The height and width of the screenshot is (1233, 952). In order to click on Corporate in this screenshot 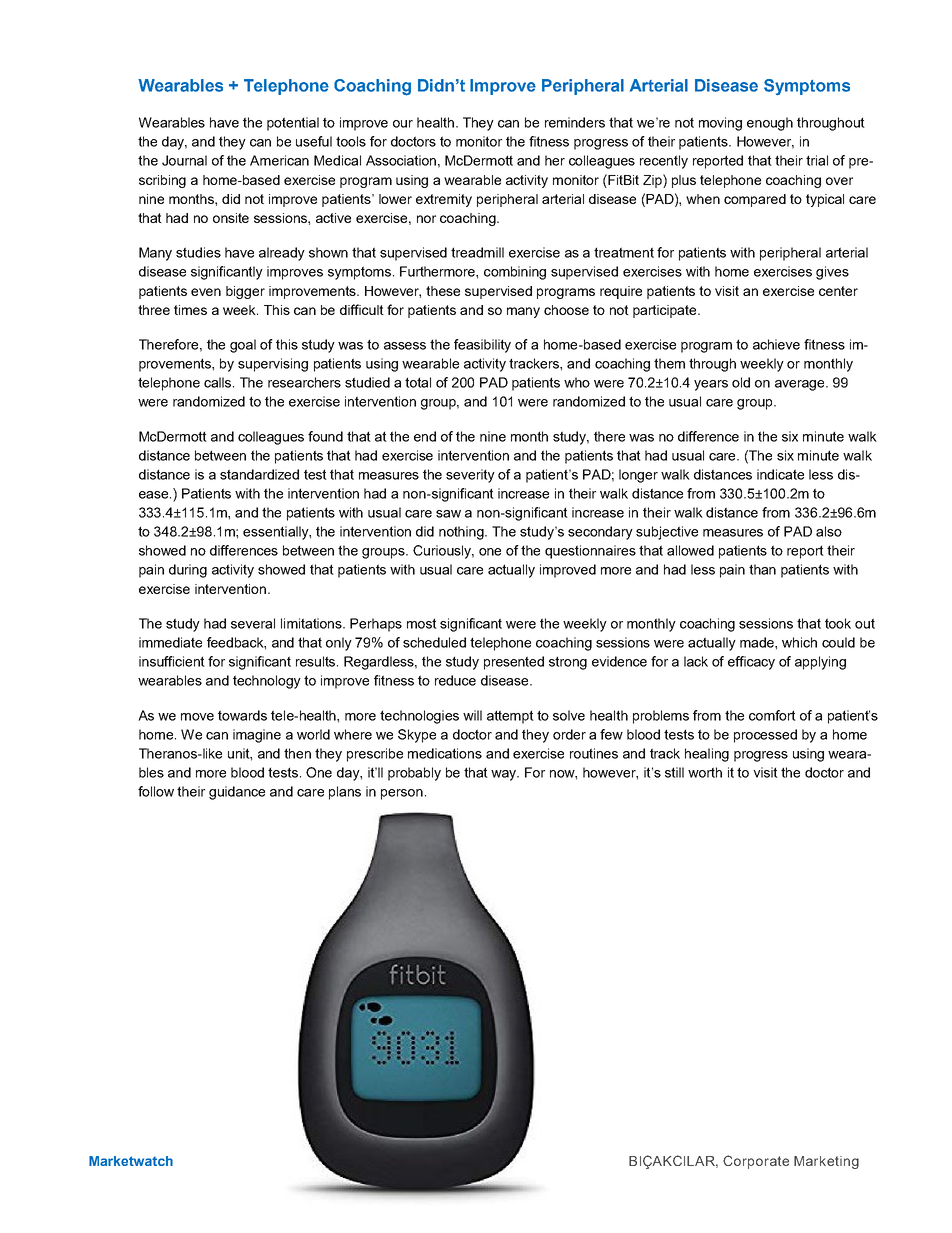, I will do `click(756, 1162)`.
